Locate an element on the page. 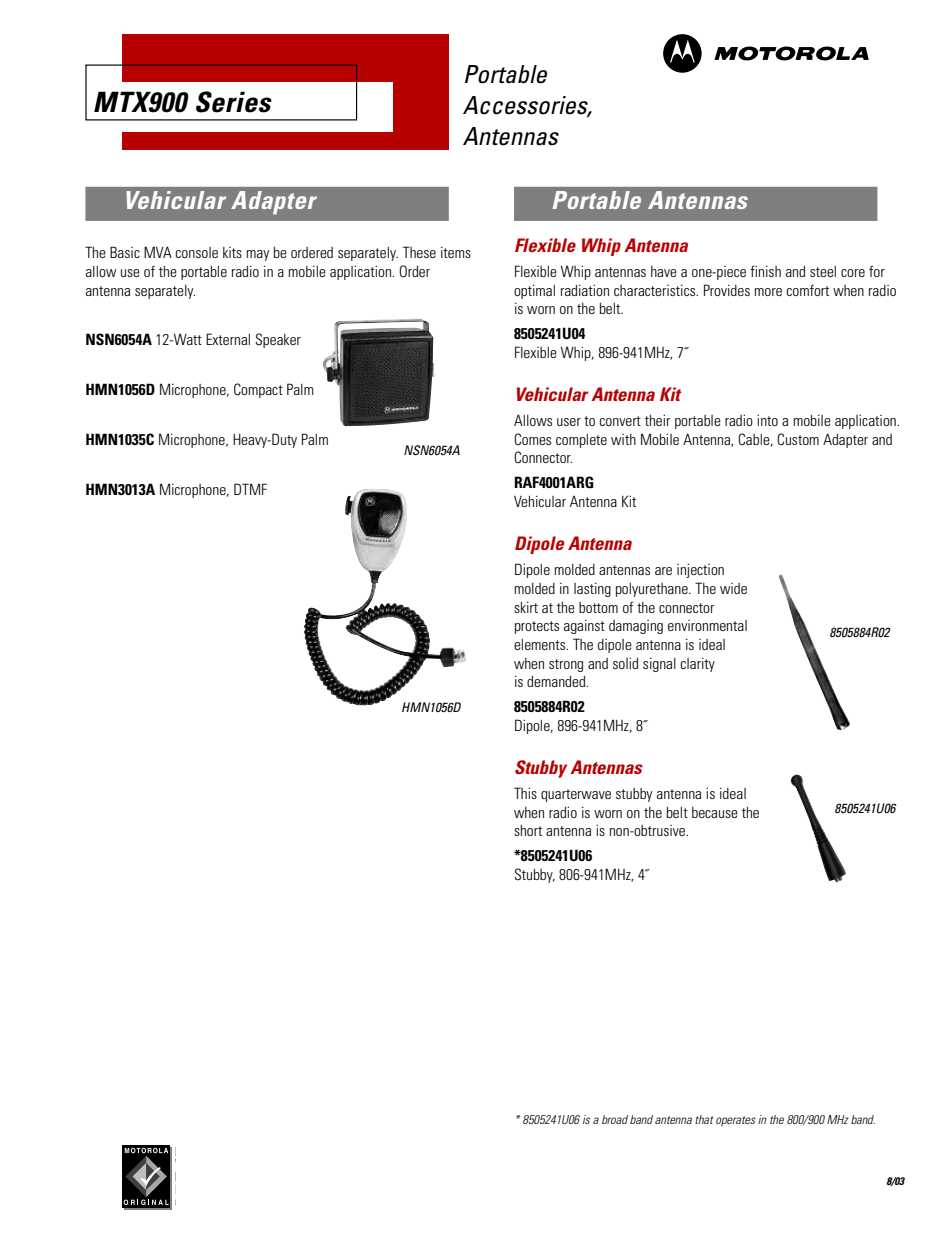  finish is located at coordinates (765, 271).
